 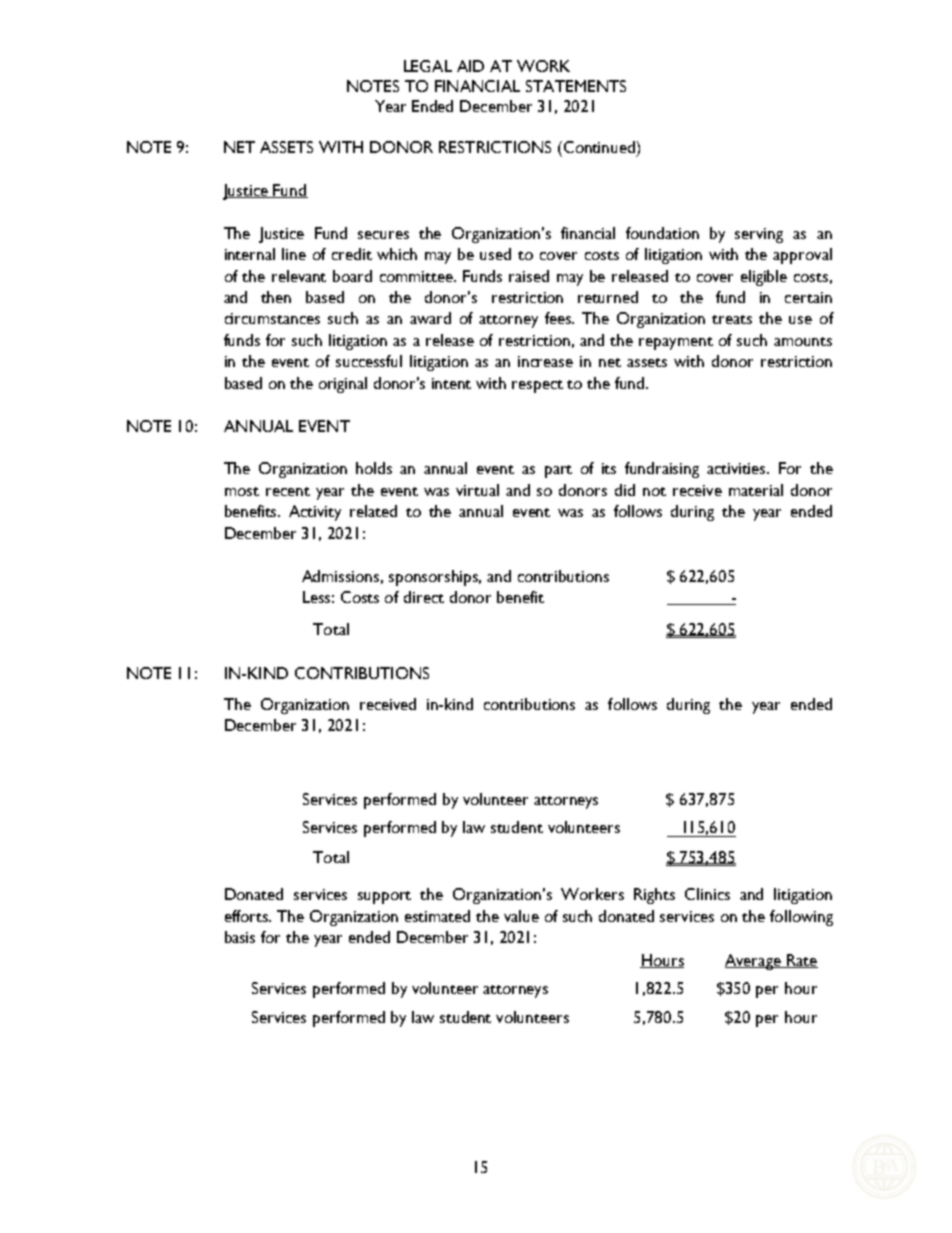 What do you see at coordinates (599, 147) in the document?
I see `Continued` at bounding box center [599, 147].
